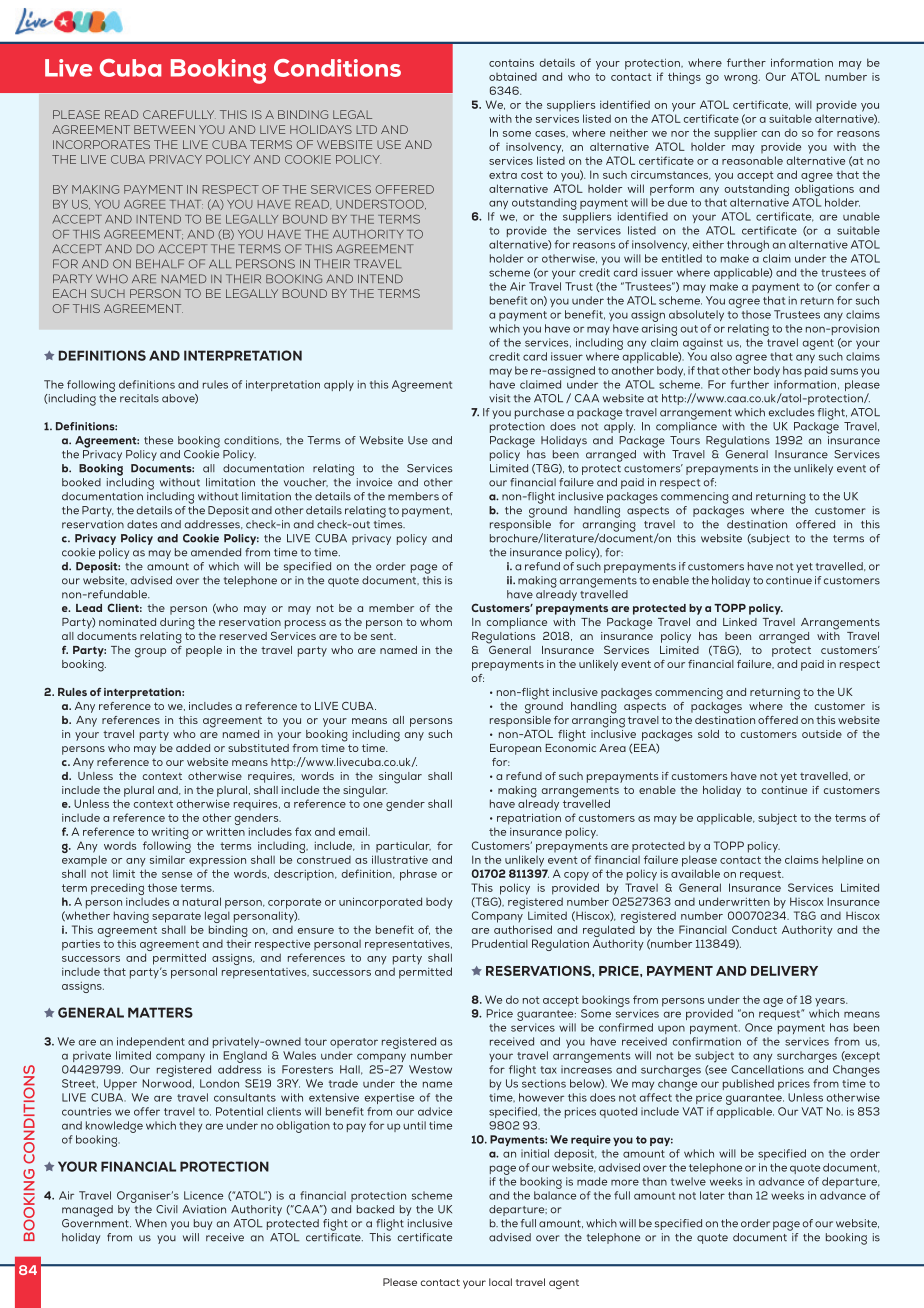 The width and height of the screenshot is (924, 1308). Describe the element at coordinates (513, 76) in the screenshot. I see `obtained` at that location.
